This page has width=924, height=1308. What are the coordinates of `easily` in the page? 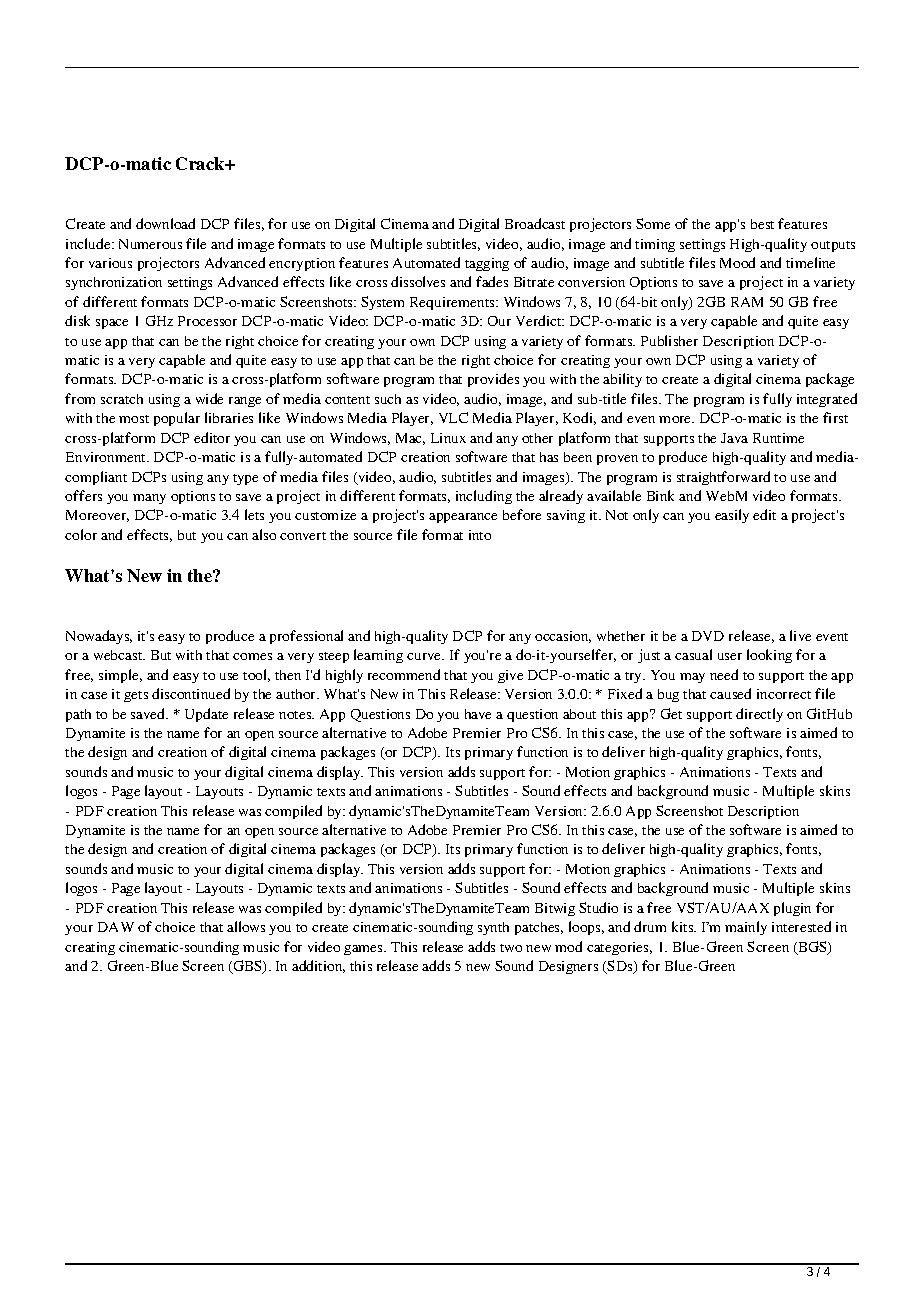 It's located at (732, 516).
